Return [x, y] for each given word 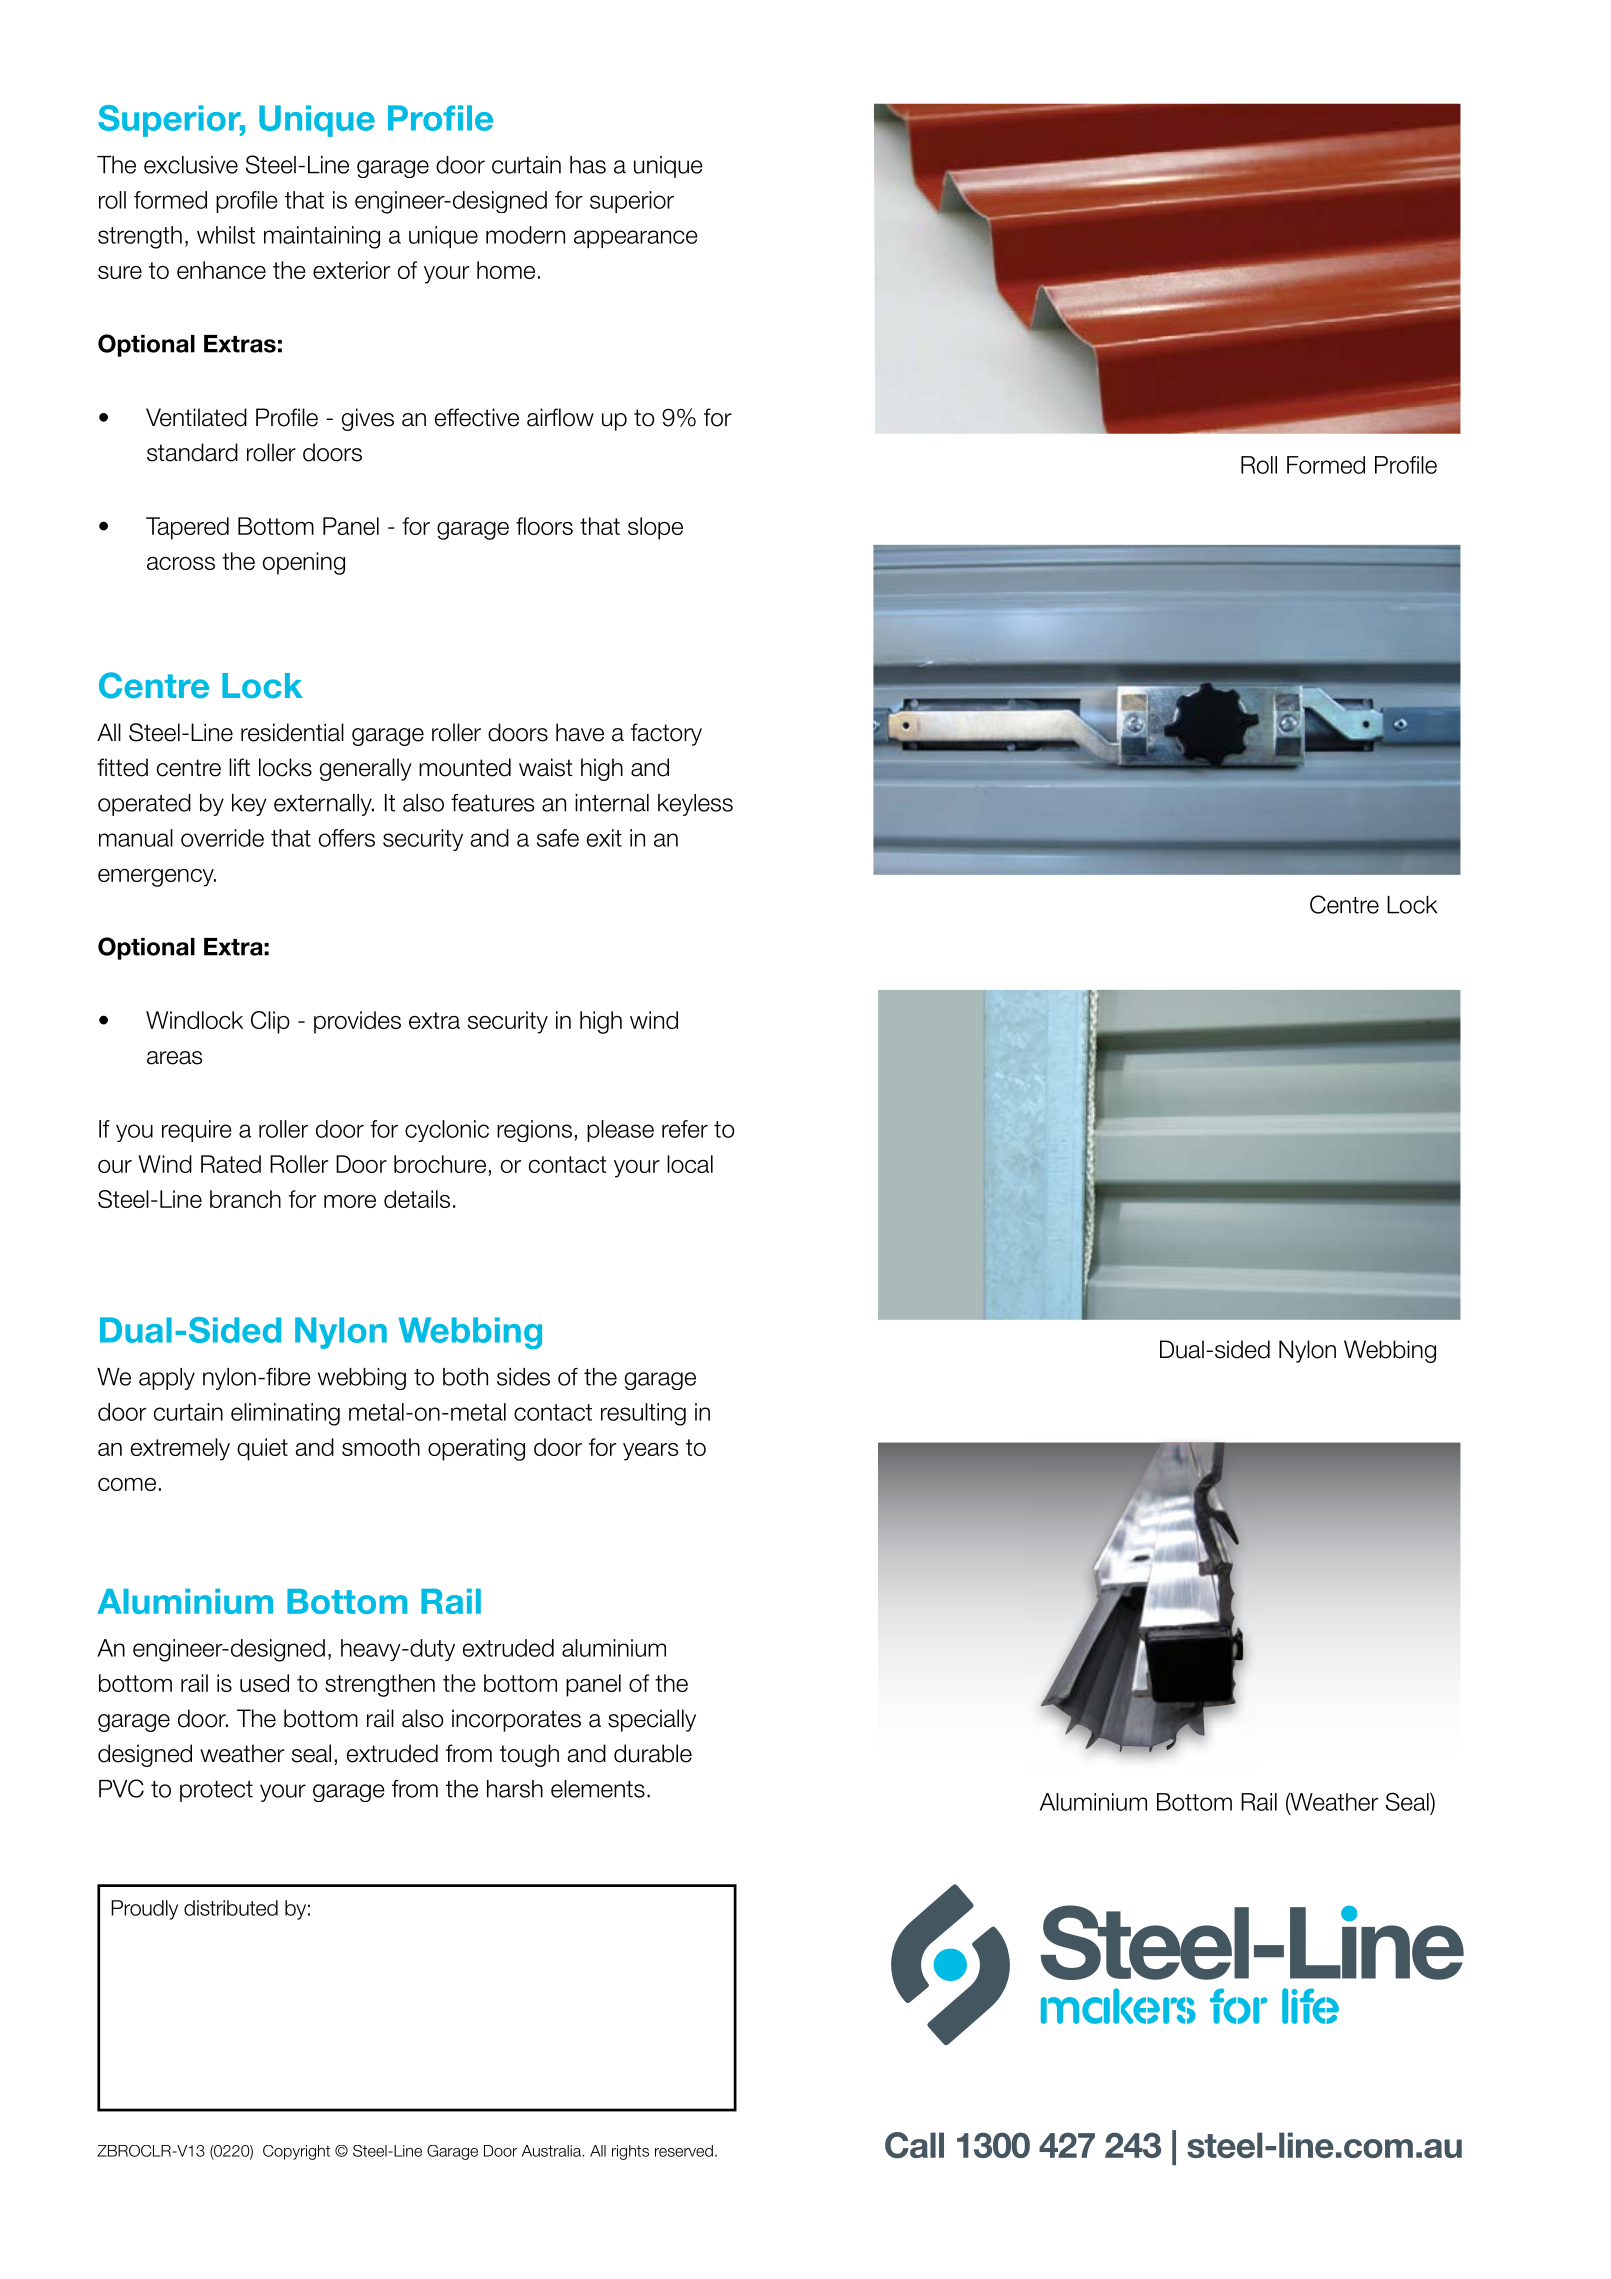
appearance [636, 239]
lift [239, 767]
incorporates [516, 1720]
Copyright [296, 2152]
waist [546, 767]
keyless [695, 805]
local [690, 1164]
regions [534, 1131]
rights [630, 2152]
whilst [226, 235]
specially [652, 1720]
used [264, 1683]
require [197, 1131]
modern [525, 235]
